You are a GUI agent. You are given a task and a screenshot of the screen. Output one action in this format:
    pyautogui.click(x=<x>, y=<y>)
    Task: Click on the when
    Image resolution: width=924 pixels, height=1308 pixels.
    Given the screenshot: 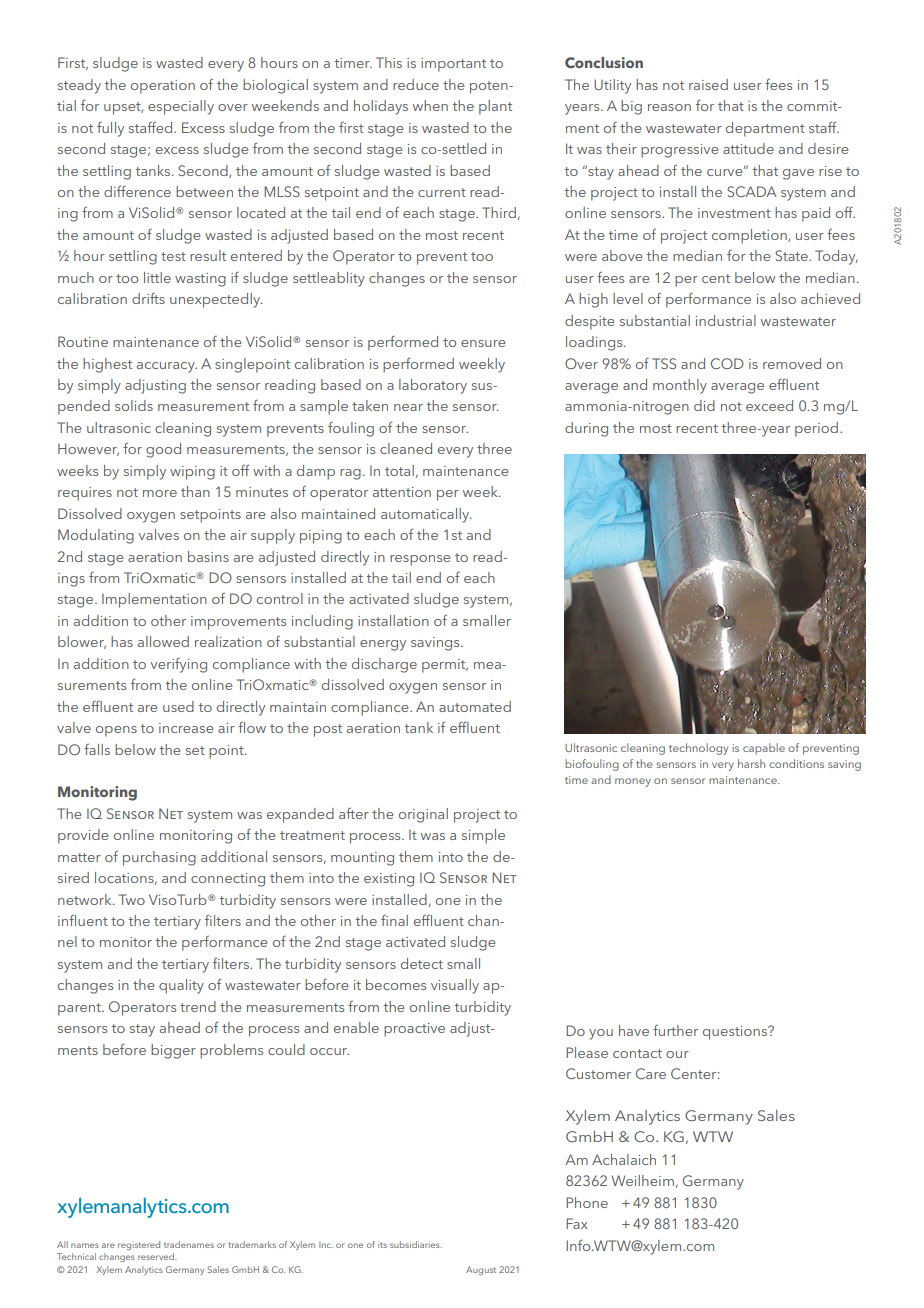 What is the action you would take?
    pyautogui.click(x=430, y=105)
